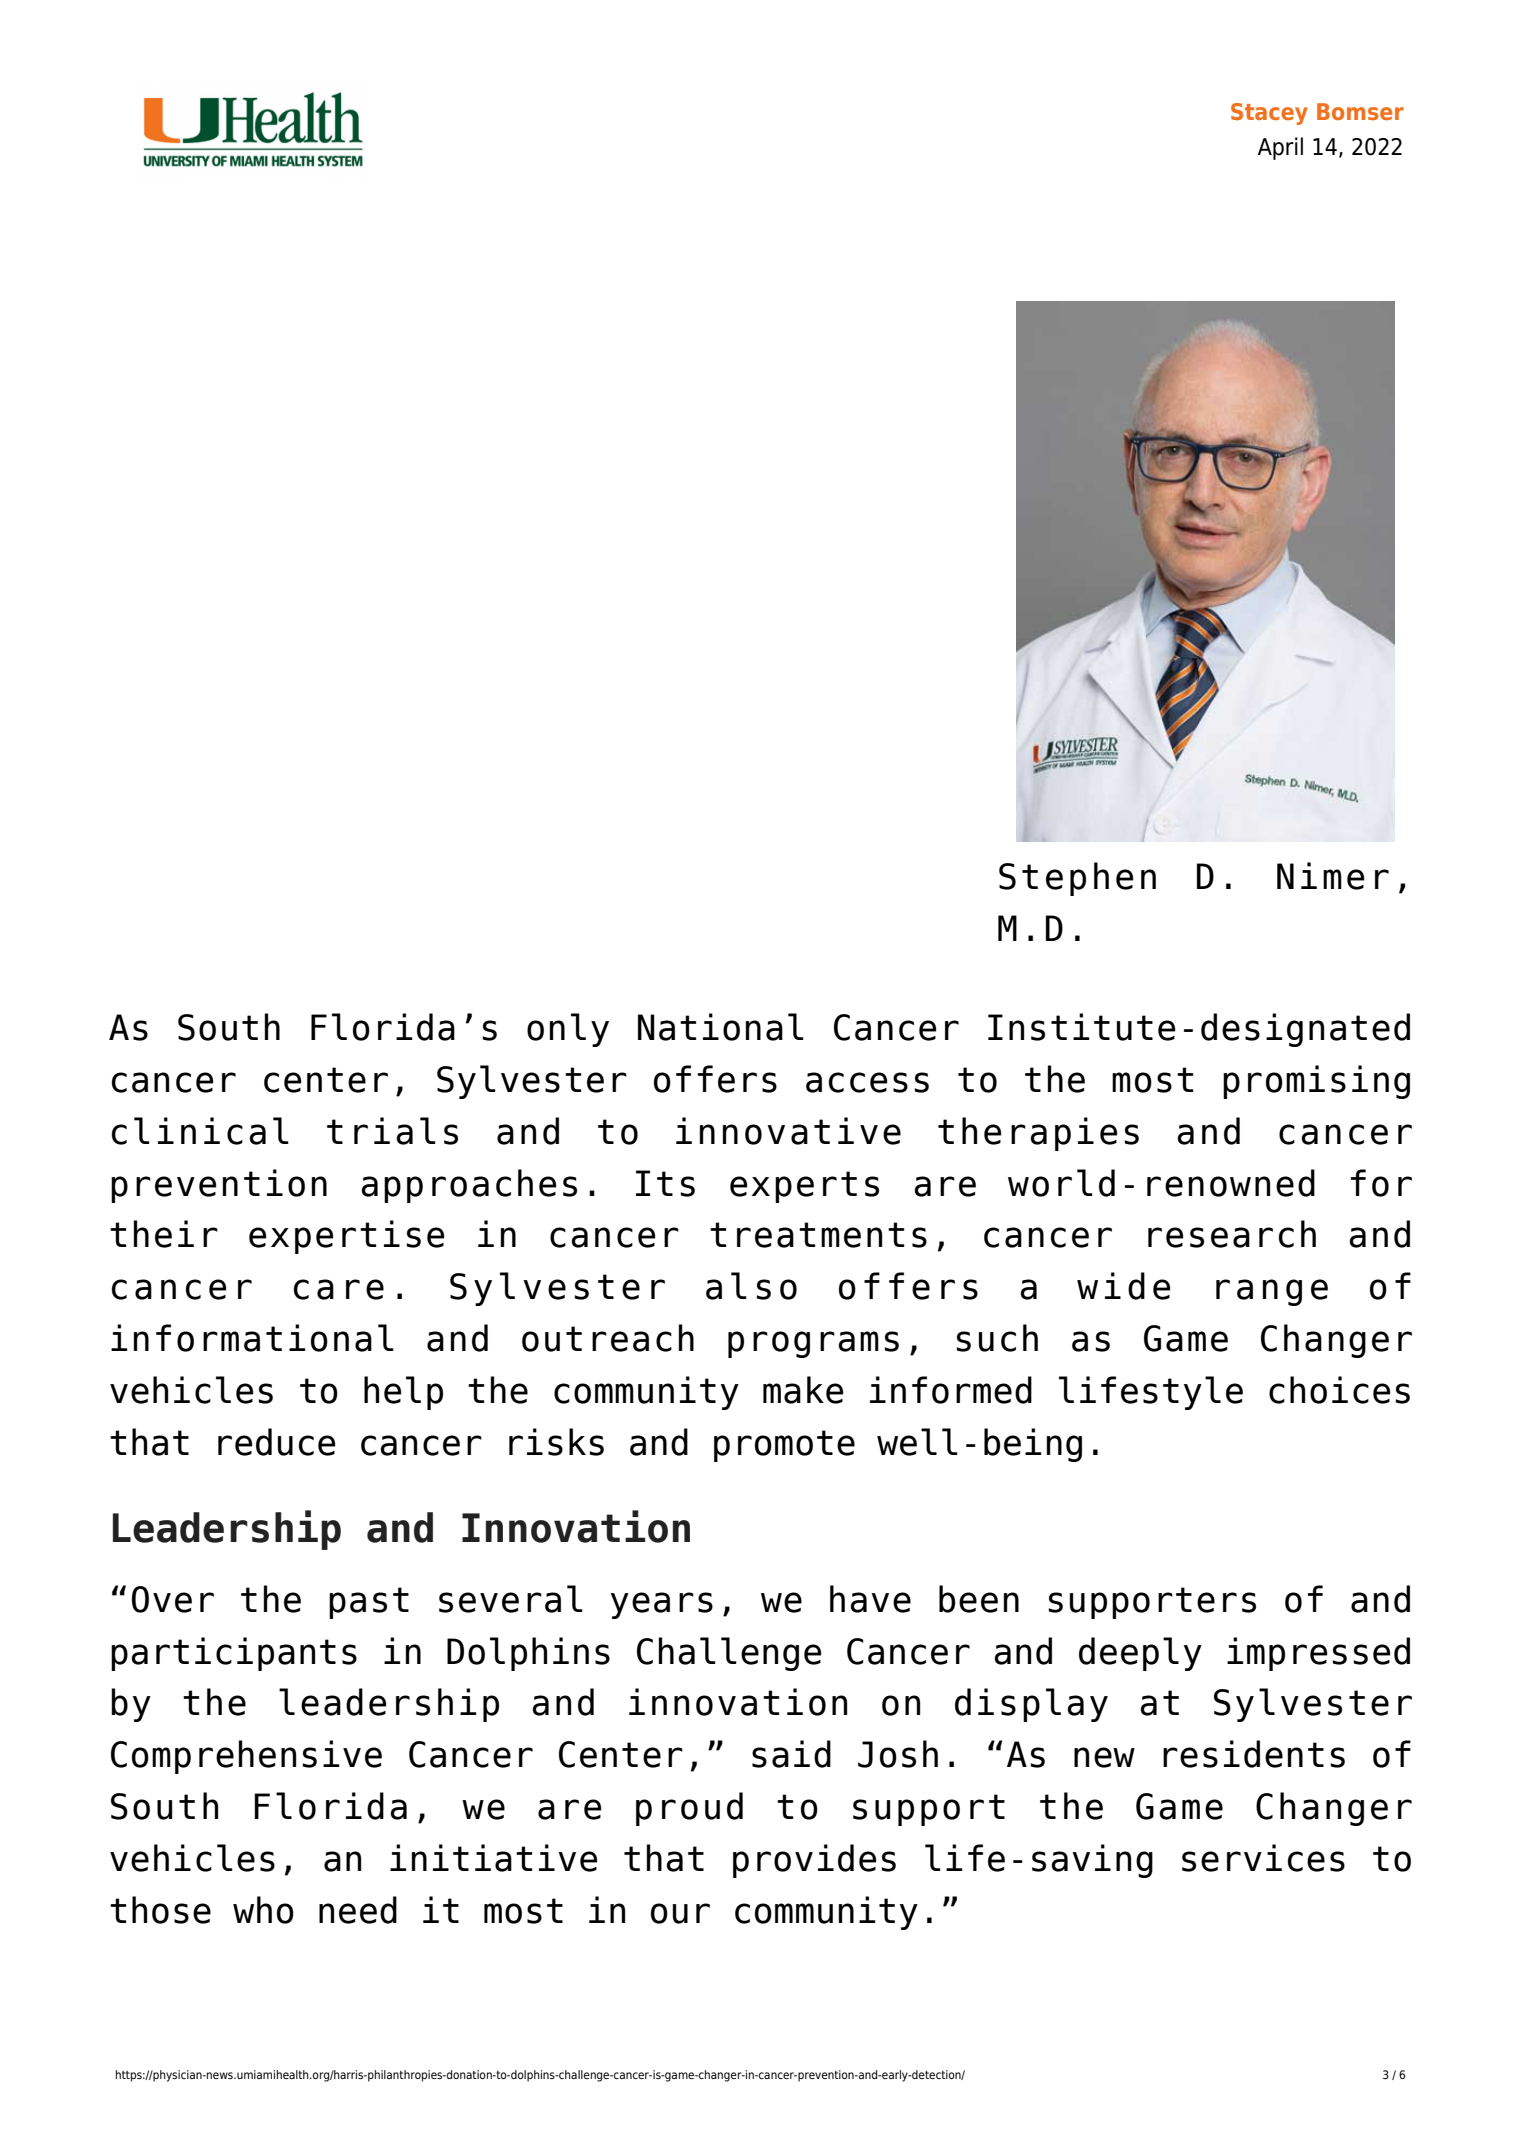 Image resolution: width=1522 pixels, height=2153 pixels. What do you see at coordinates (751, 1286) in the screenshot?
I see `also` at bounding box center [751, 1286].
